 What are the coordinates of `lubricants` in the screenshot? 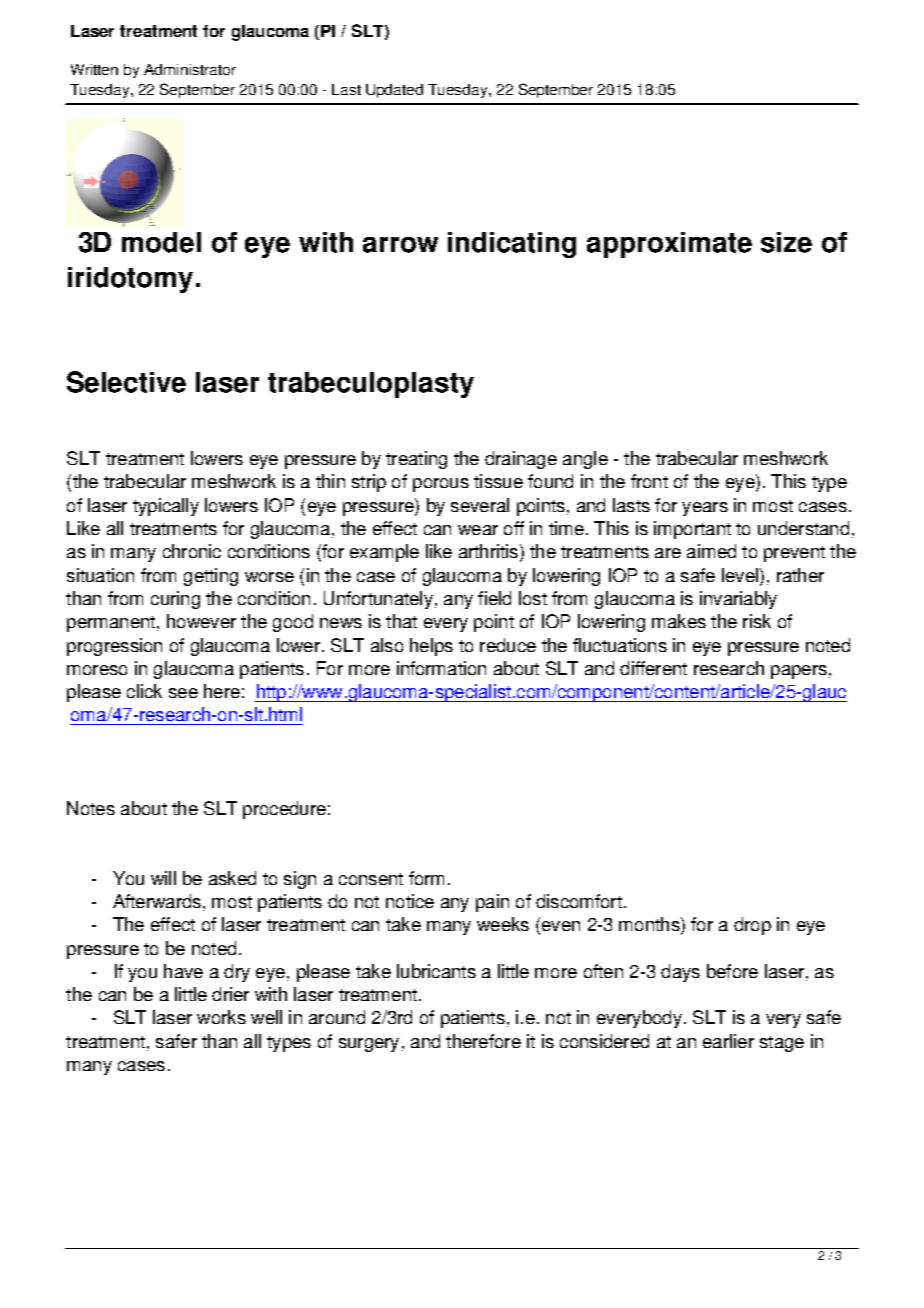 It's located at (436, 971).
